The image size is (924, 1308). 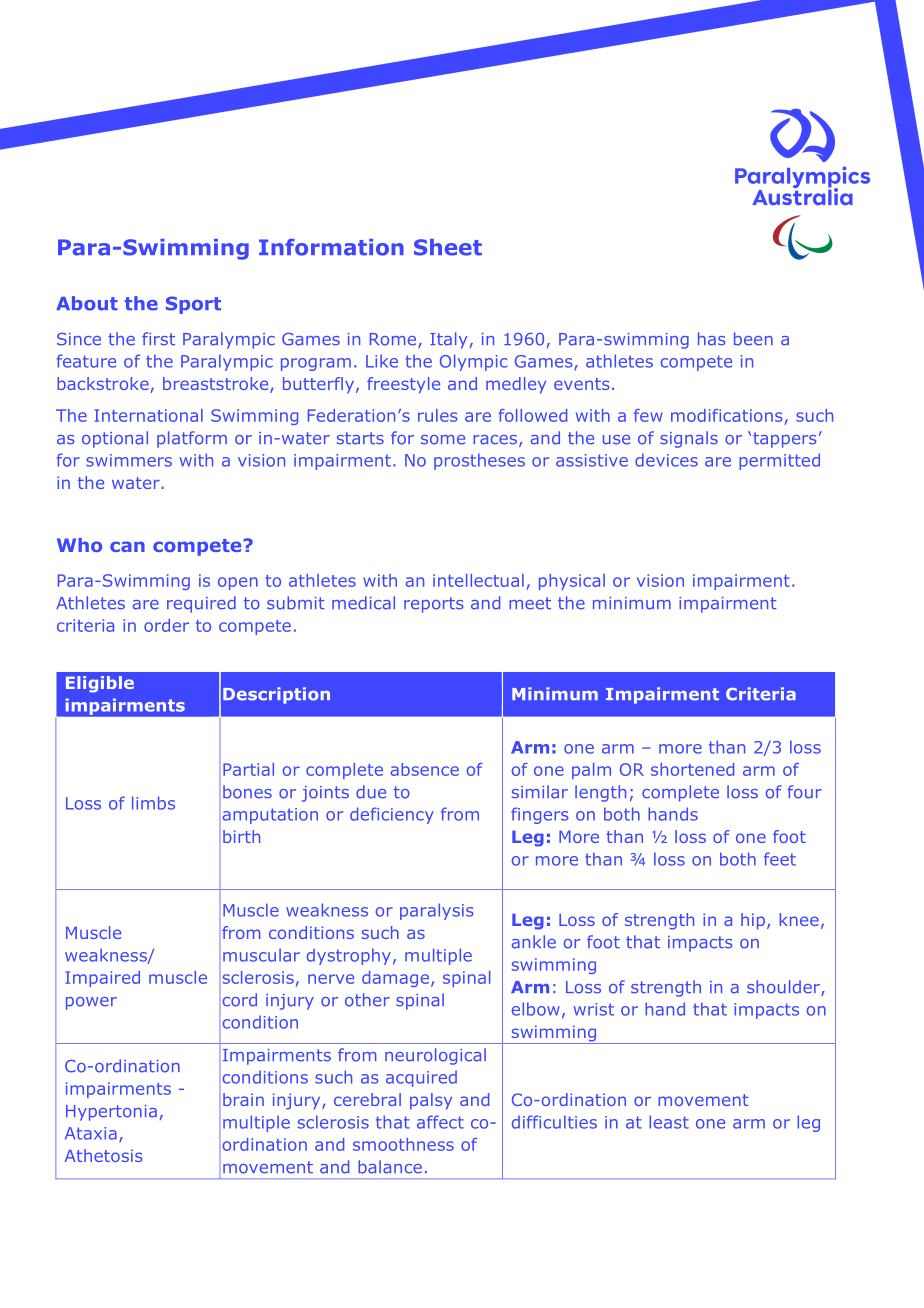 What do you see at coordinates (91, 1133) in the screenshot?
I see `Ataxia` at bounding box center [91, 1133].
